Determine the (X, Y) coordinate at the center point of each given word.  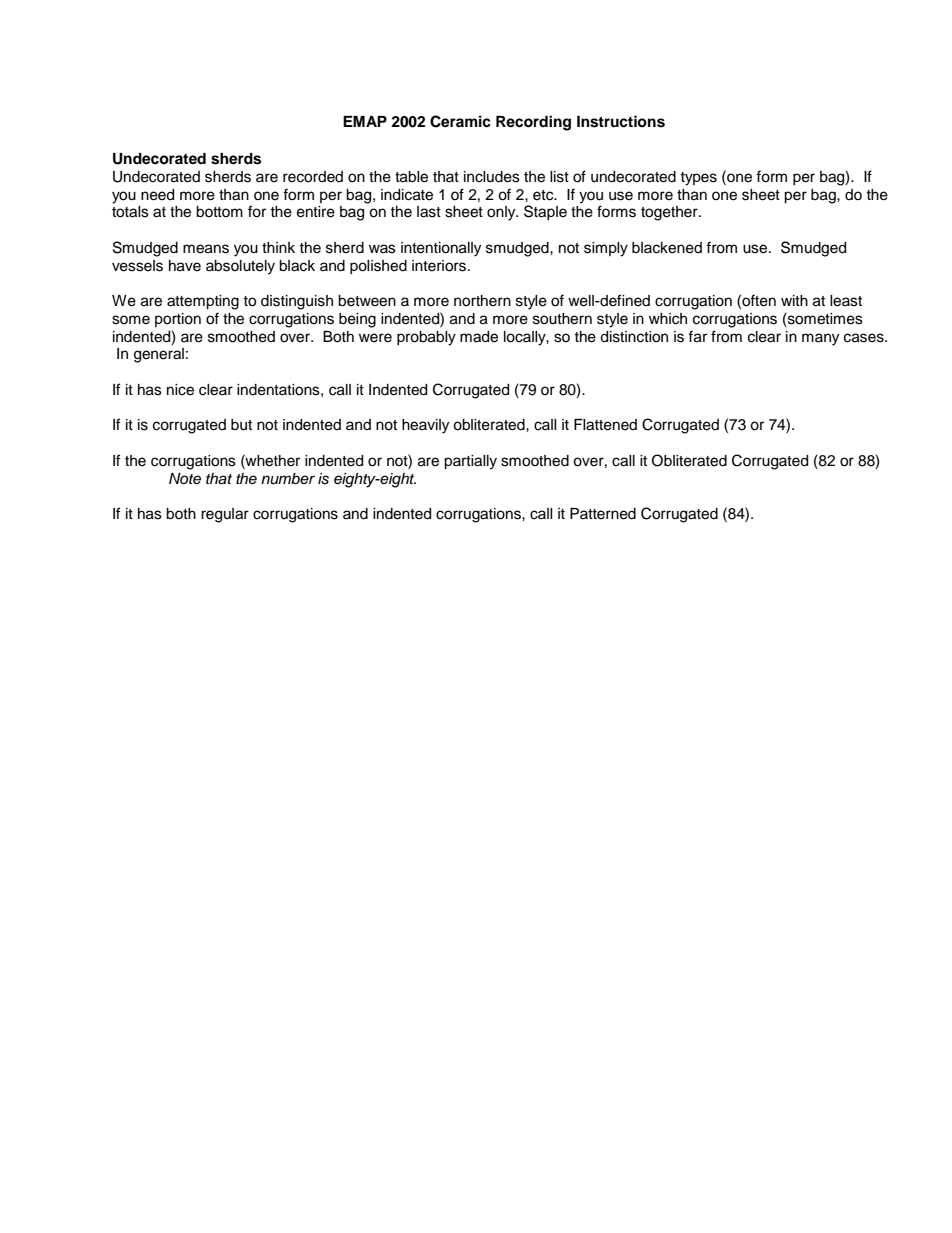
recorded (313, 177)
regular (225, 515)
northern (482, 301)
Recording (533, 123)
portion (178, 320)
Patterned (603, 514)
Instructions (621, 121)
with (794, 300)
